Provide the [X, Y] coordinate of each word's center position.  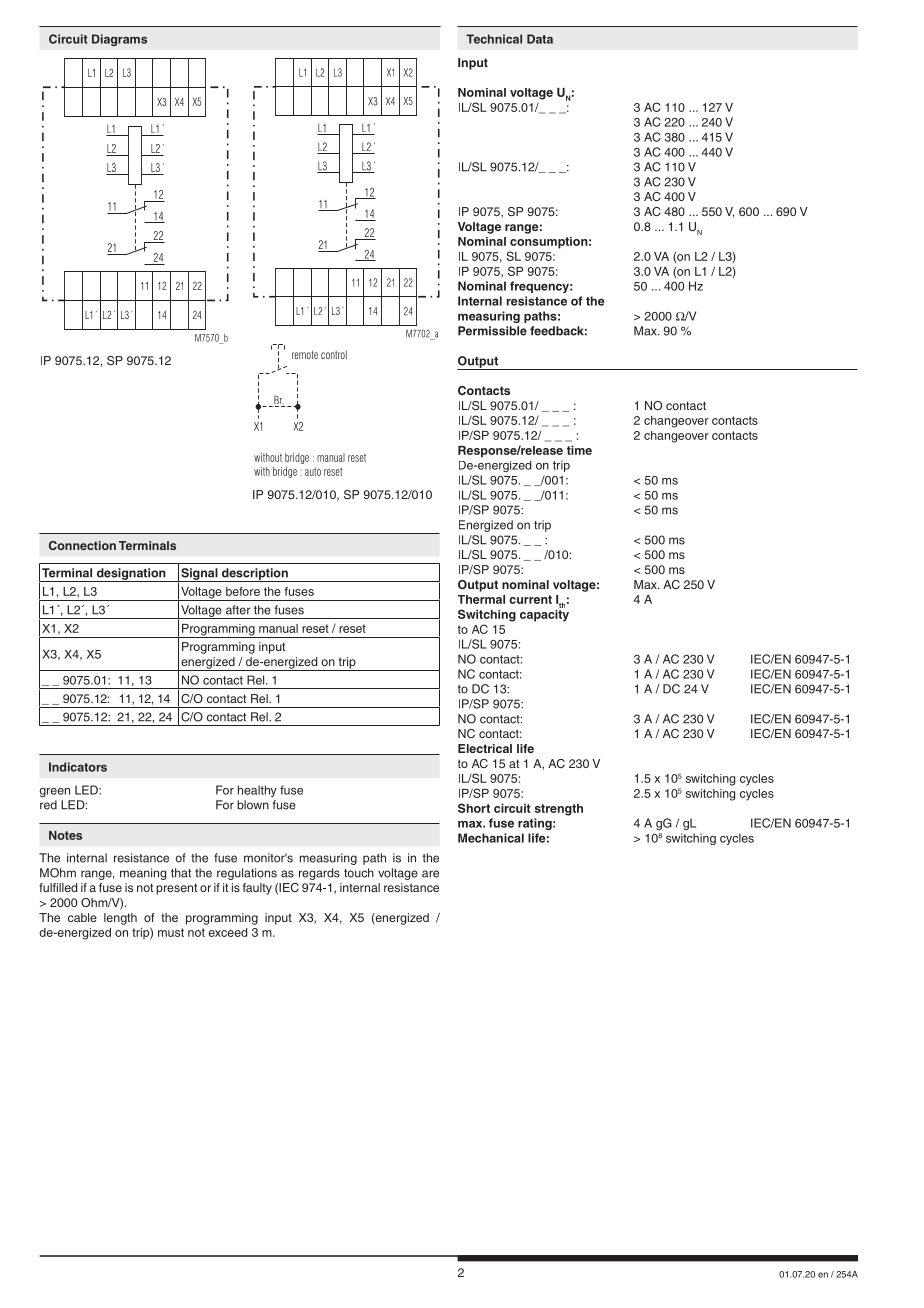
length [120, 919]
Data [540, 39]
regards [319, 874]
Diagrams [119, 40]
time [579, 450]
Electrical [485, 748]
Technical [494, 39]
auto [313, 471]
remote [305, 355]
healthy [257, 791]
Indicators [78, 767]
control [334, 354]
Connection [82, 545]
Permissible [492, 331]
